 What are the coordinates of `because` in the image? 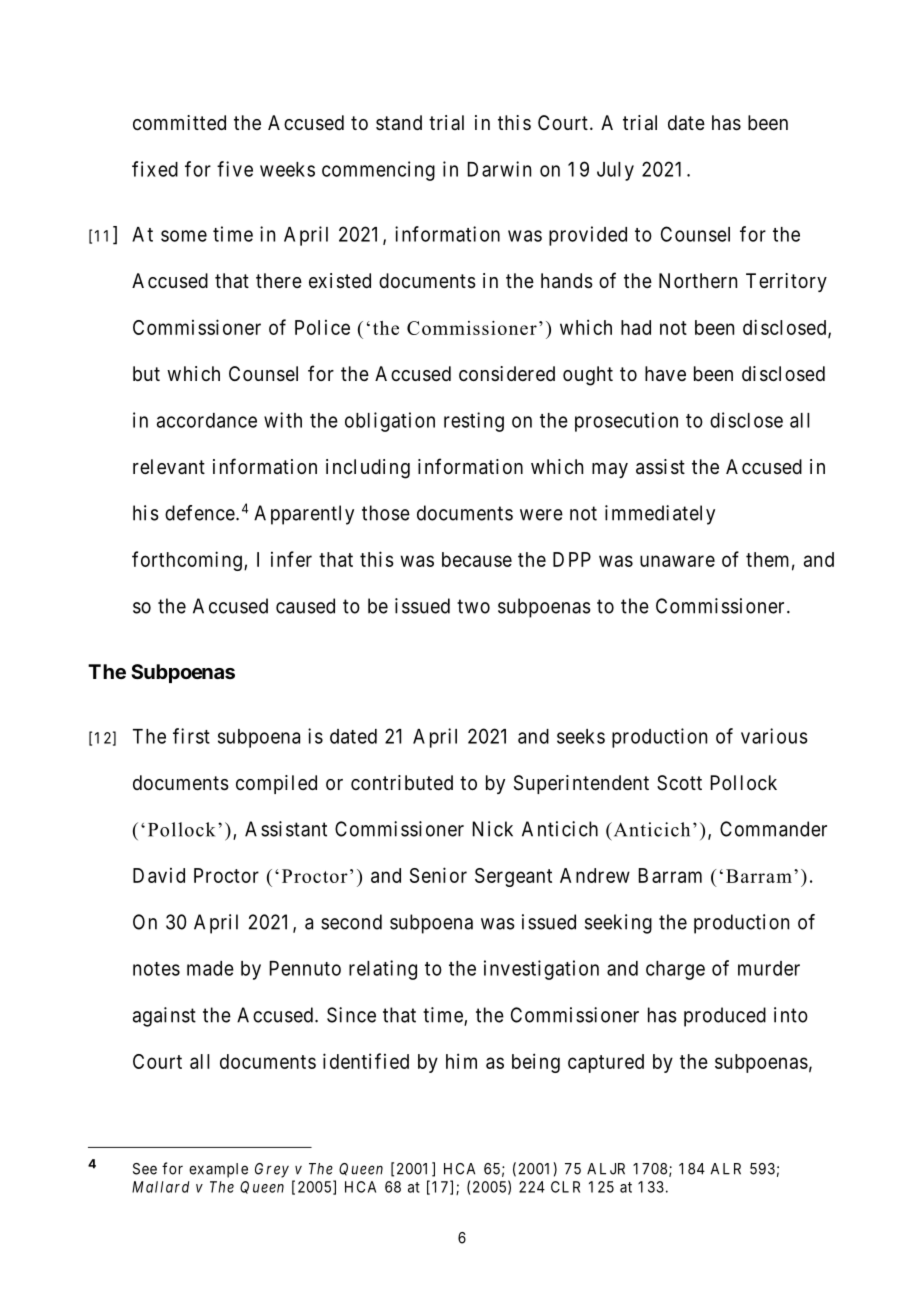 It's located at (477, 559).
